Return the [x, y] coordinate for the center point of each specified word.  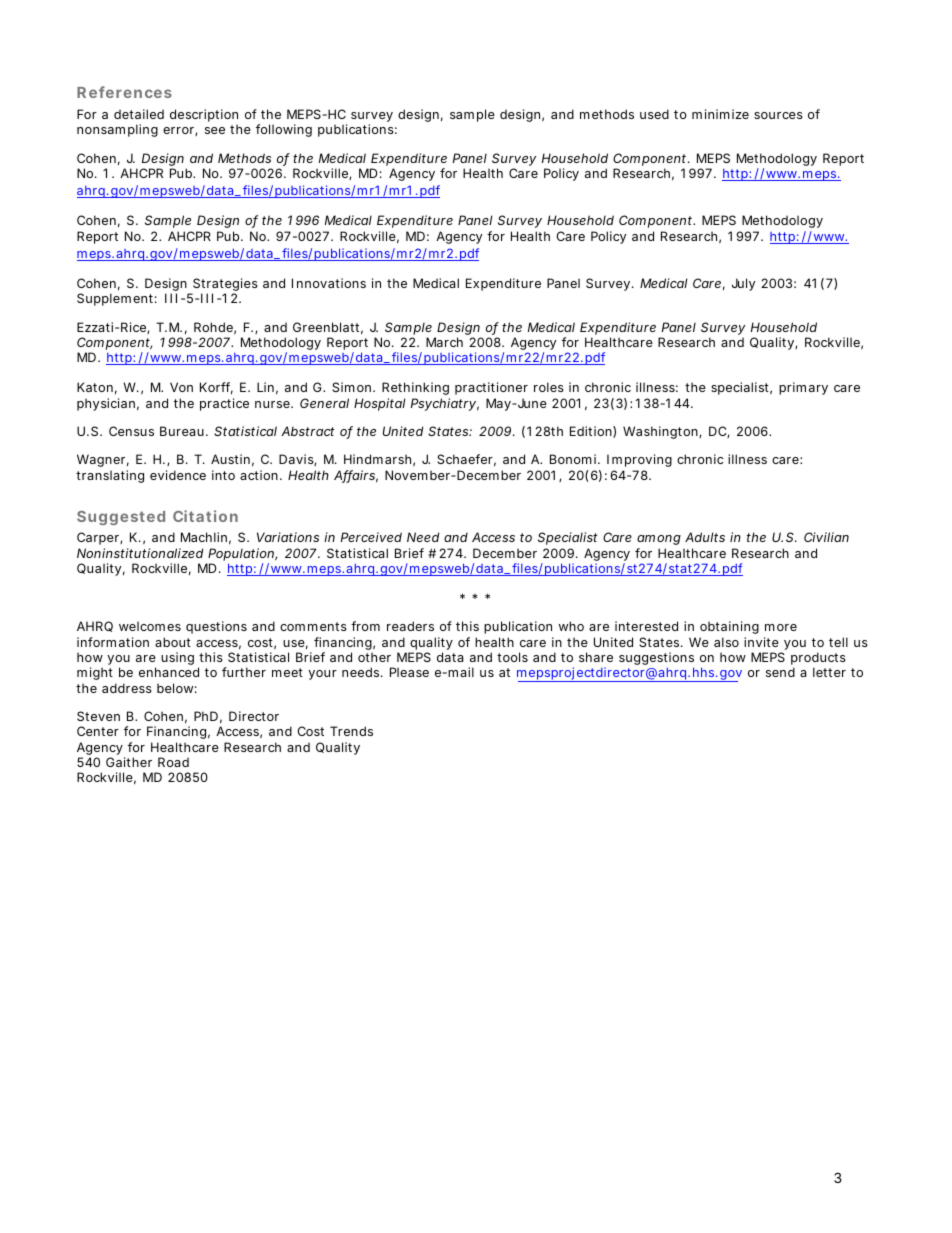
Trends [351, 731]
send [780, 672]
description [204, 117]
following [284, 130]
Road [173, 762]
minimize [720, 114]
